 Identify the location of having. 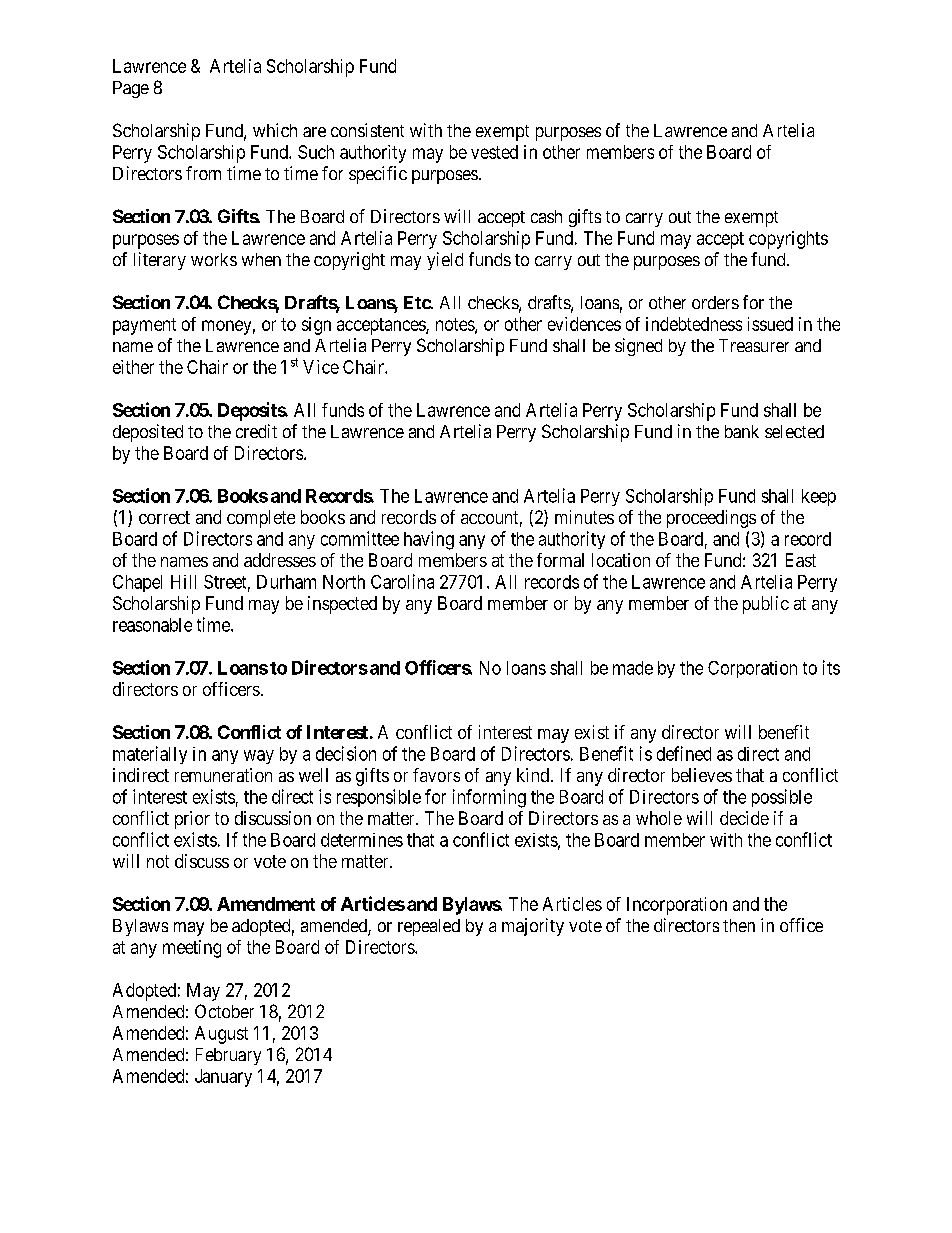
(429, 540).
